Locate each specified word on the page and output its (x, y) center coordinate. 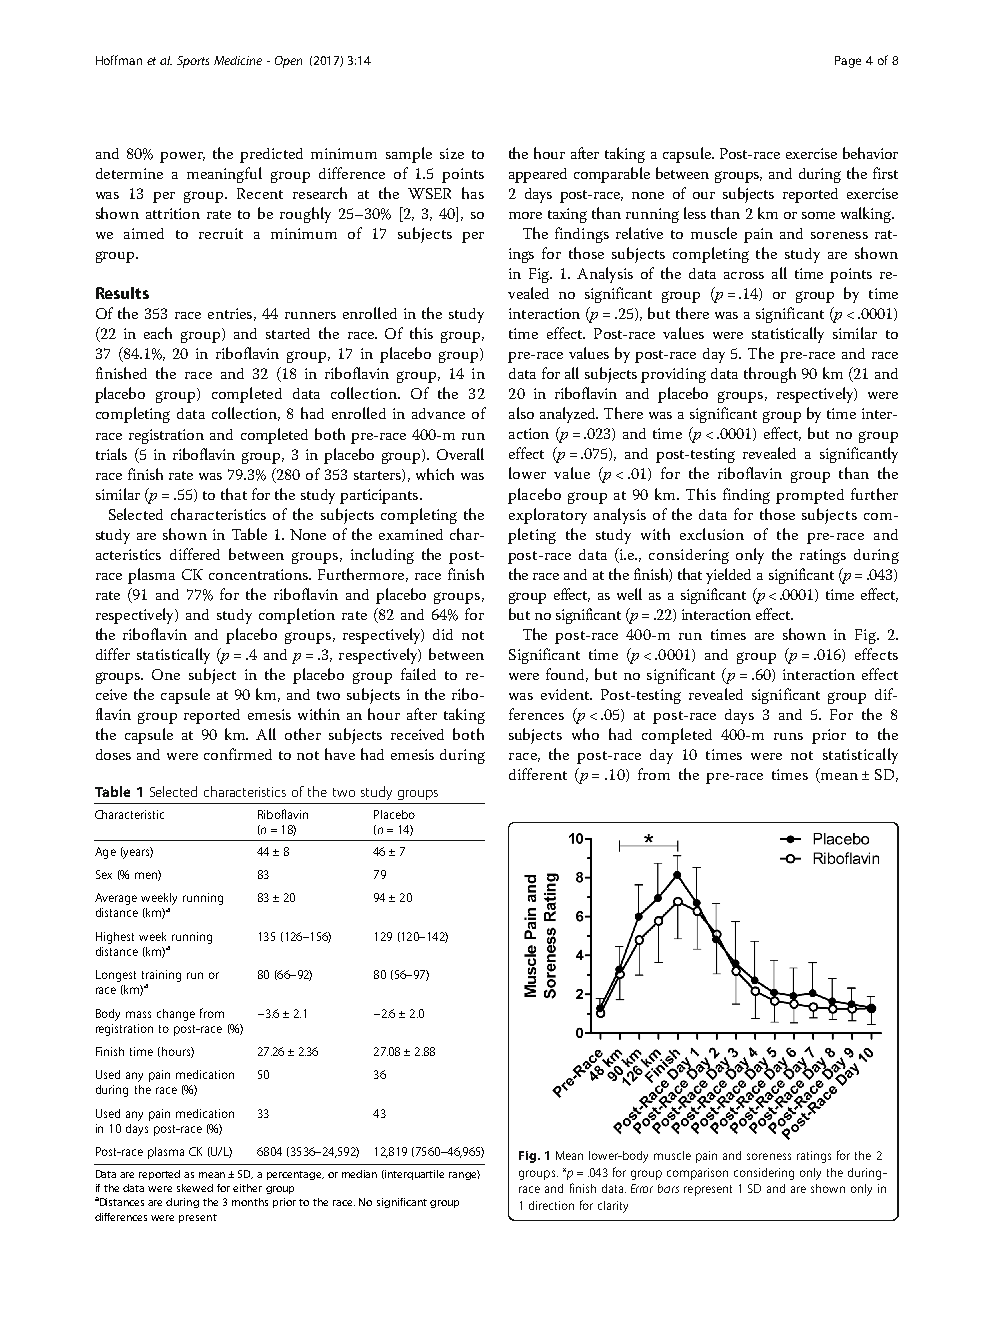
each (158, 333)
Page (848, 62)
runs (788, 736)
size (452, 153)
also (521, 413)
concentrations (260, 574)
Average (116, 899)
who (585, 734)
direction (551, 1205)
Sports (193, 62)
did (443, 634)
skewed (195, 1188)
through (770, 375)
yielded (728, 576)
